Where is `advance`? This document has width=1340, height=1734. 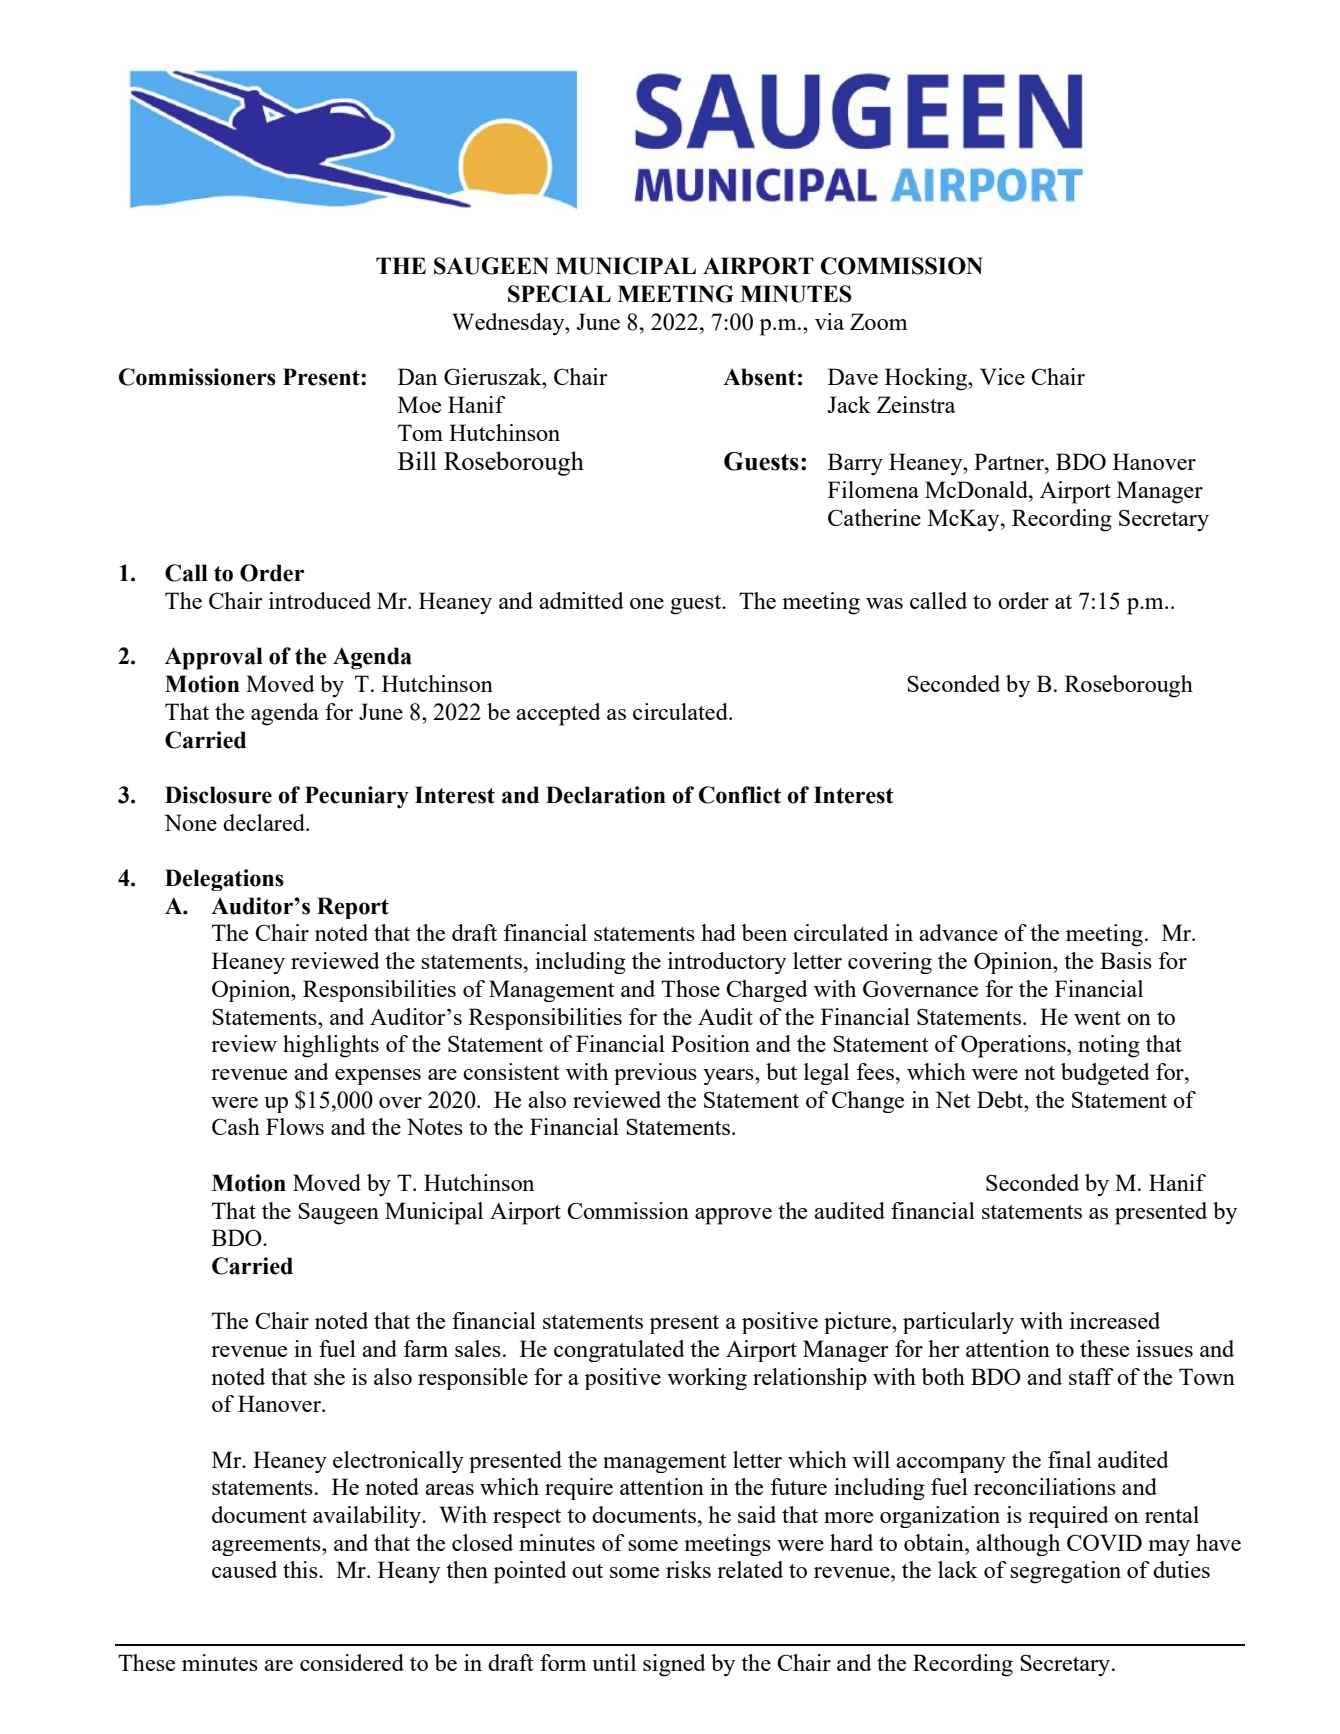
advance is located at coordinates (958, 932).
